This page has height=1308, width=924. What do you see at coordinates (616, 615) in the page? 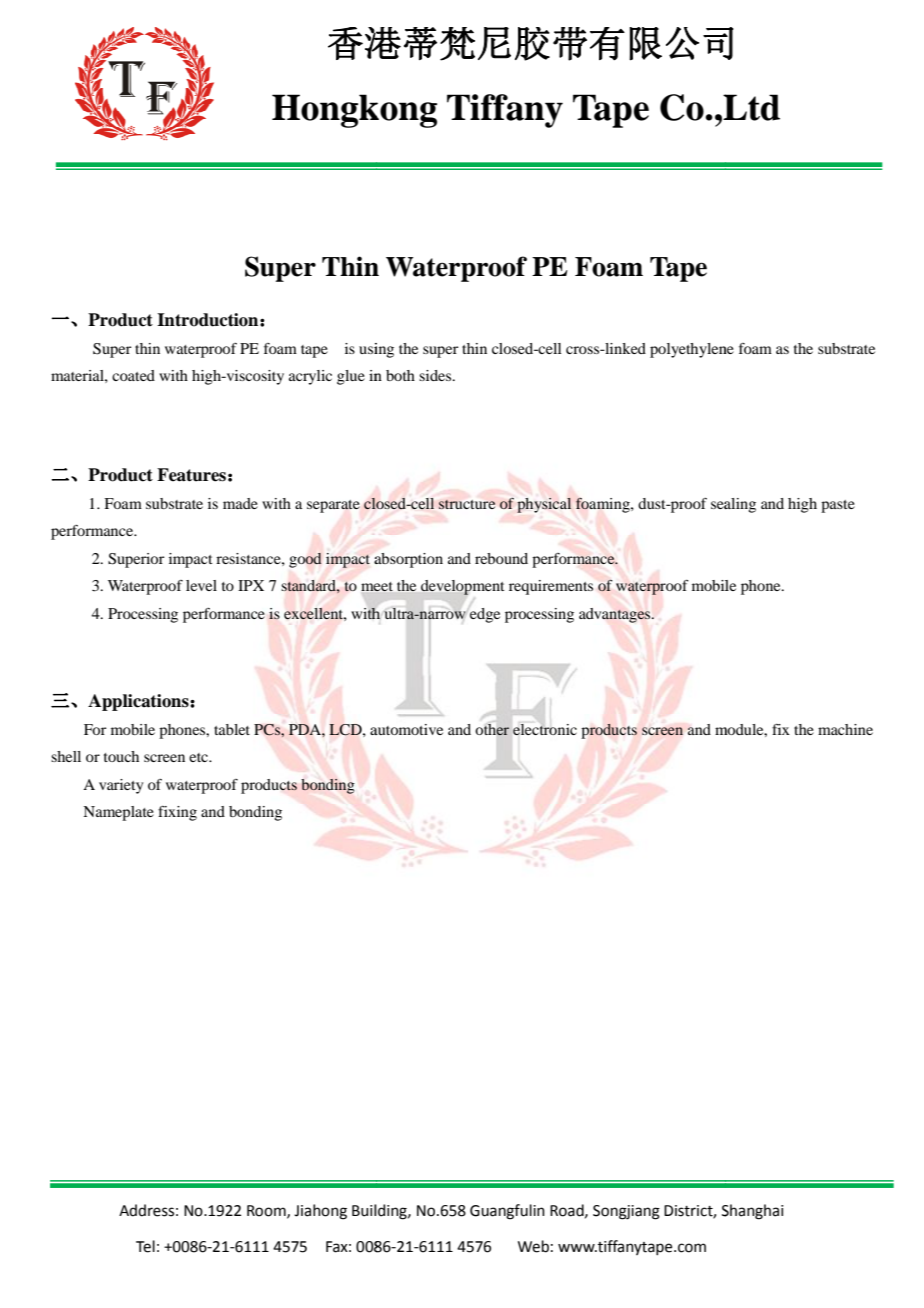
I see `advantages` at bounding box center [616, 615].
